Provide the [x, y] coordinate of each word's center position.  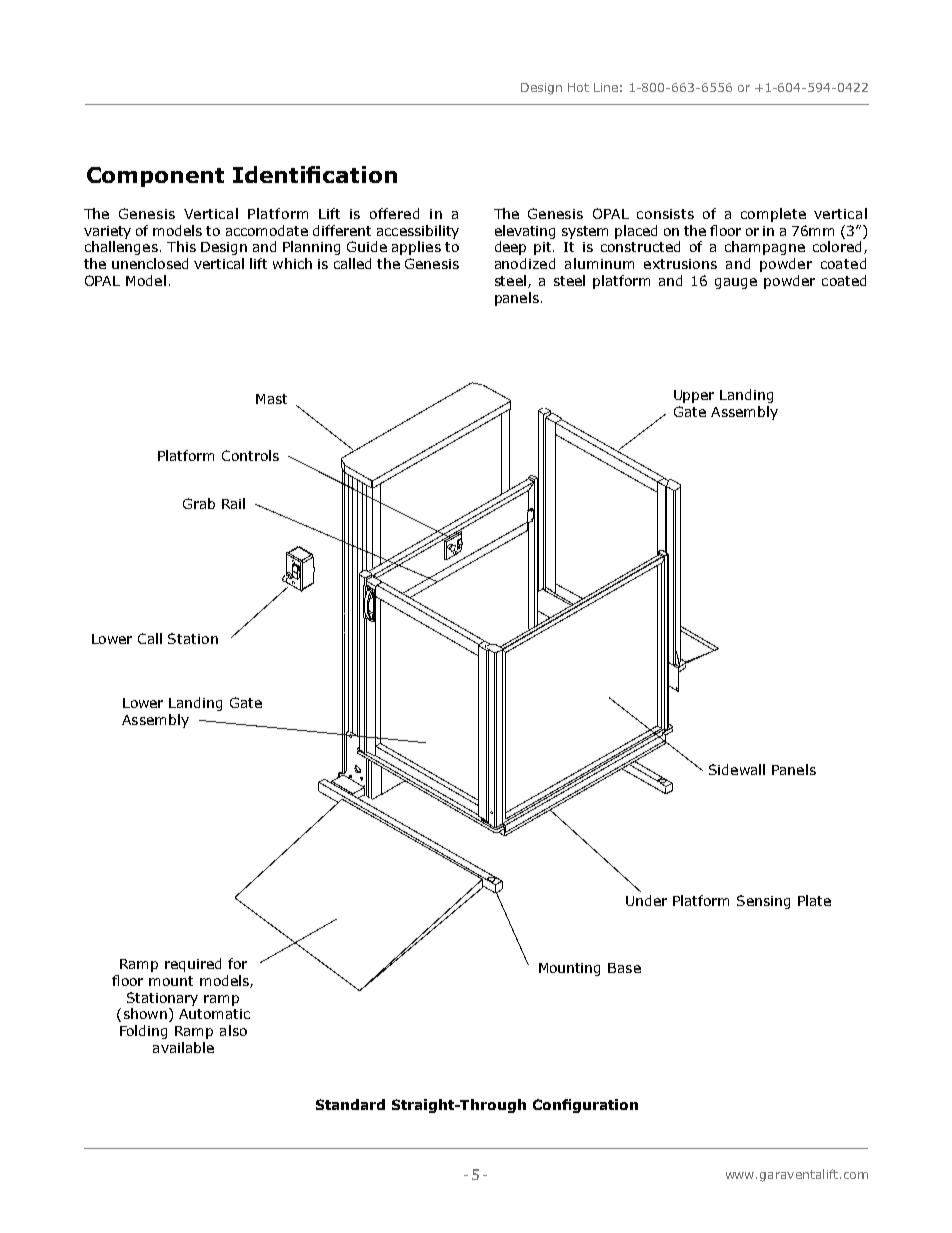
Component [155, 177]
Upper [694, 396]
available [183, 1047]
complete [773, 215]
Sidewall [737, 769]
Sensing [763, 902]
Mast [271, 399]
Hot [578, 87]
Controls [250, 455]
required [193, 965]
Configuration [585, 1106]
